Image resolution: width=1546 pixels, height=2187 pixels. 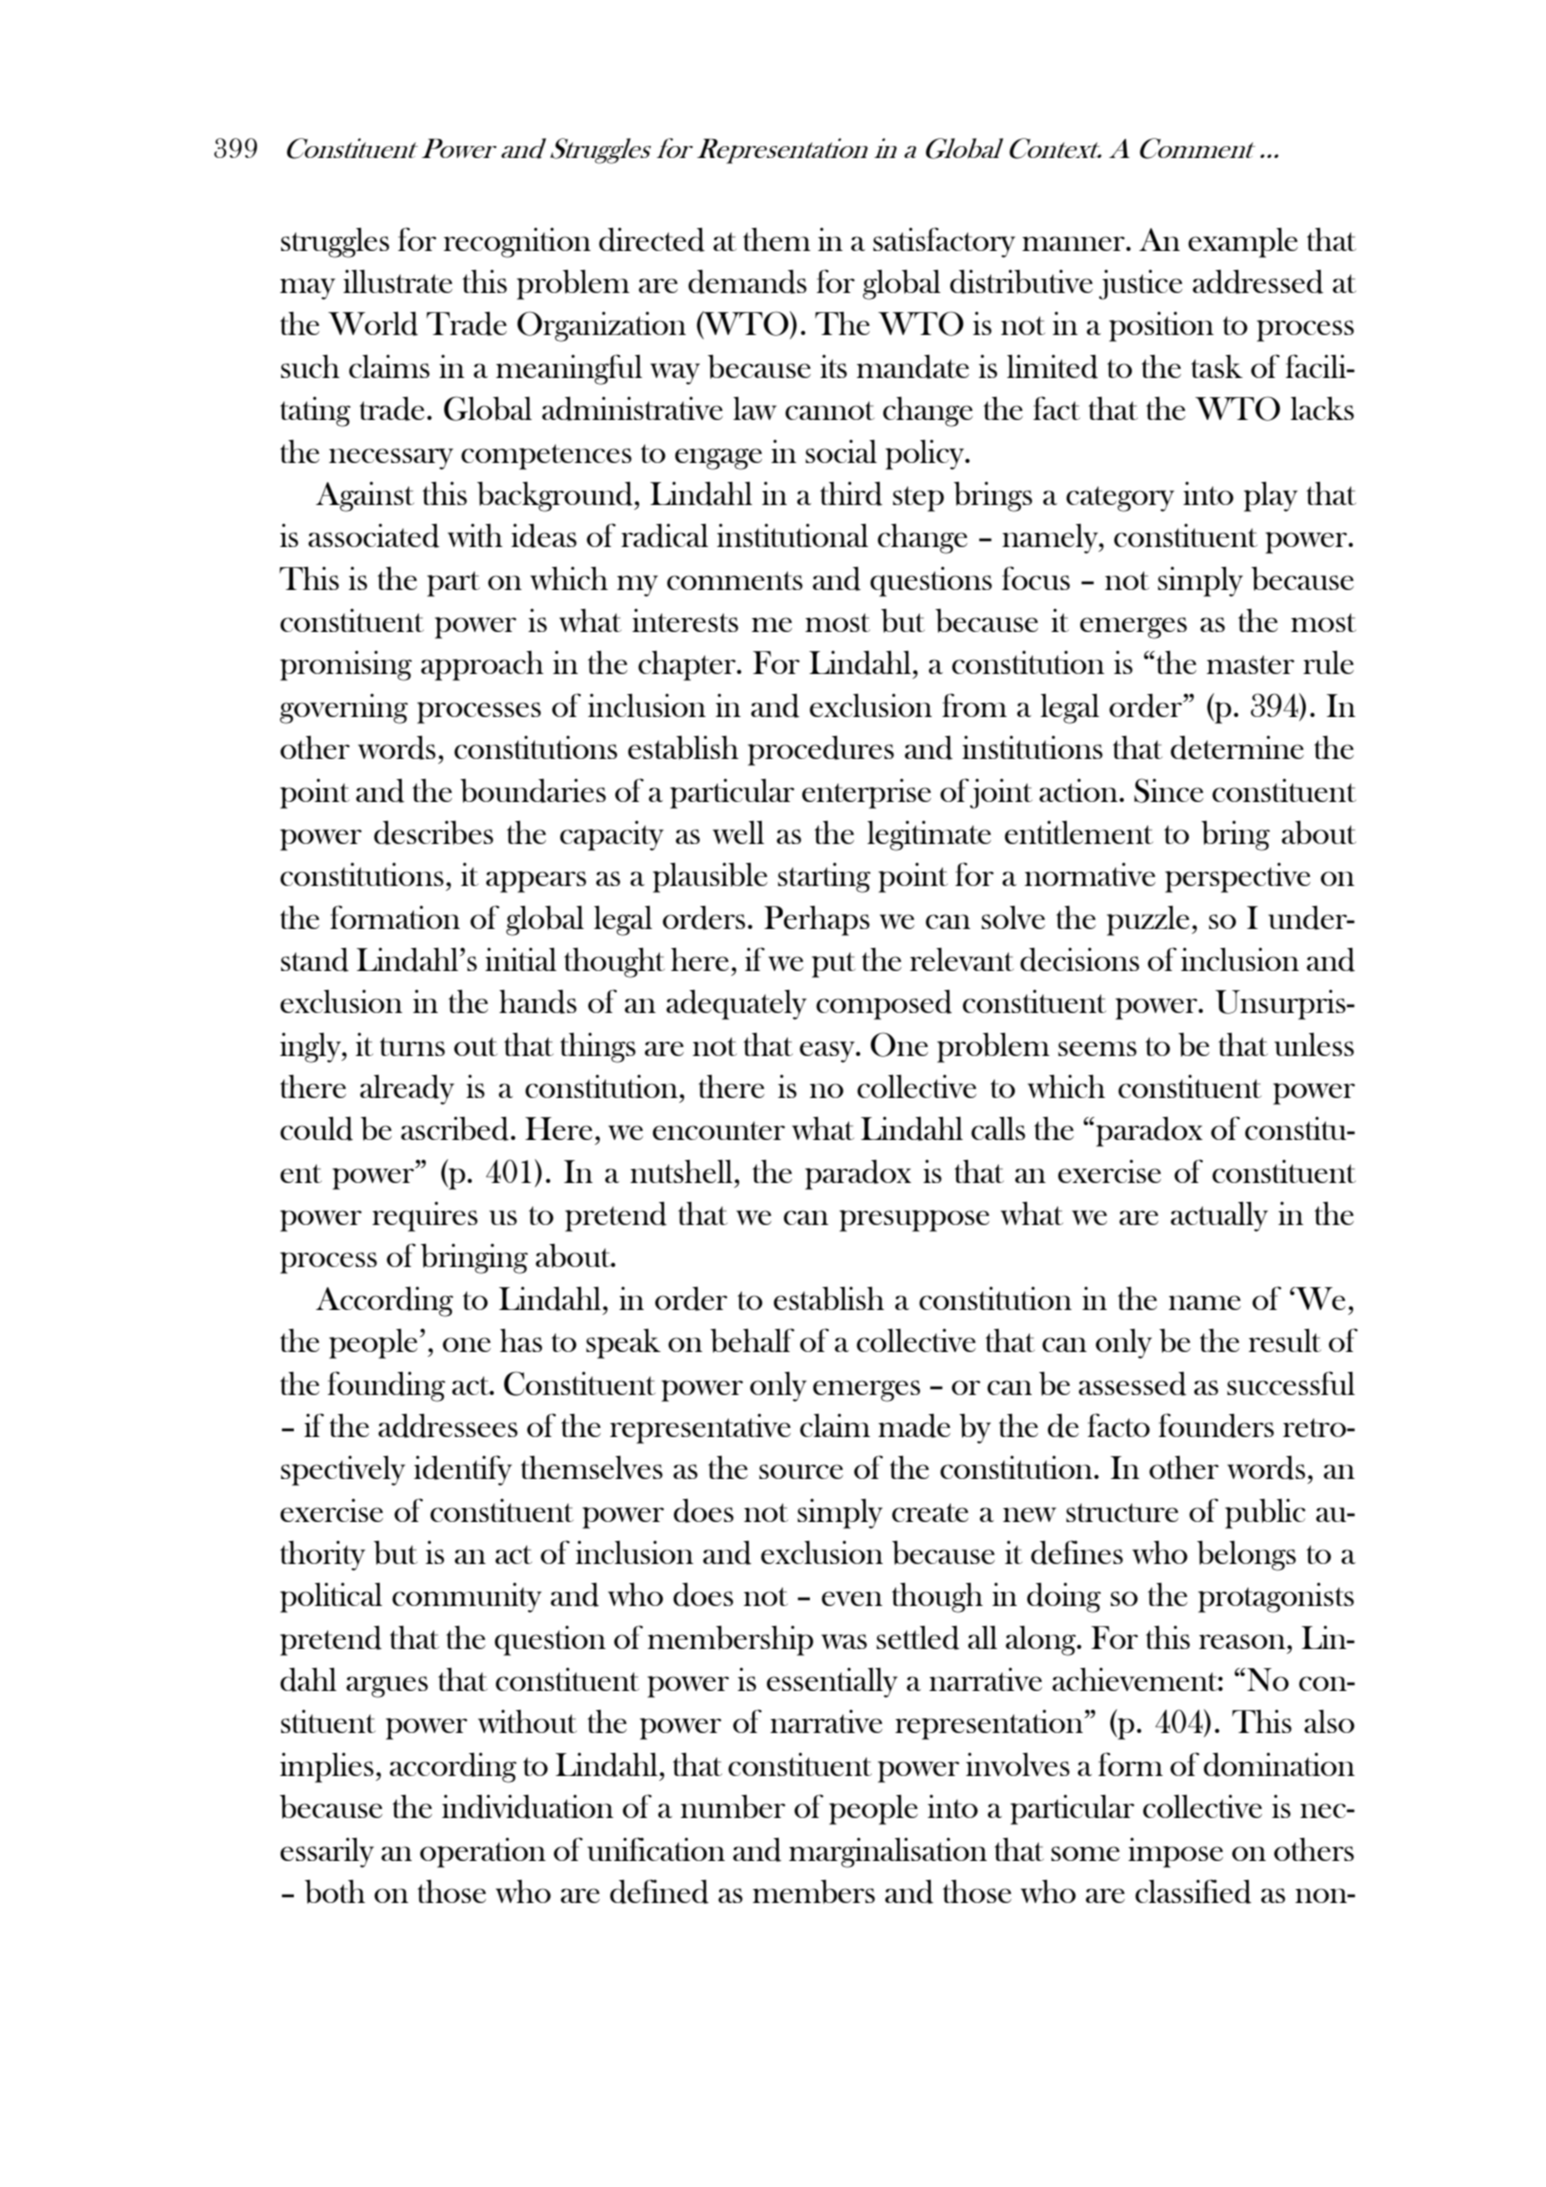 I want to click on describes, so click(x=433, y=833).
